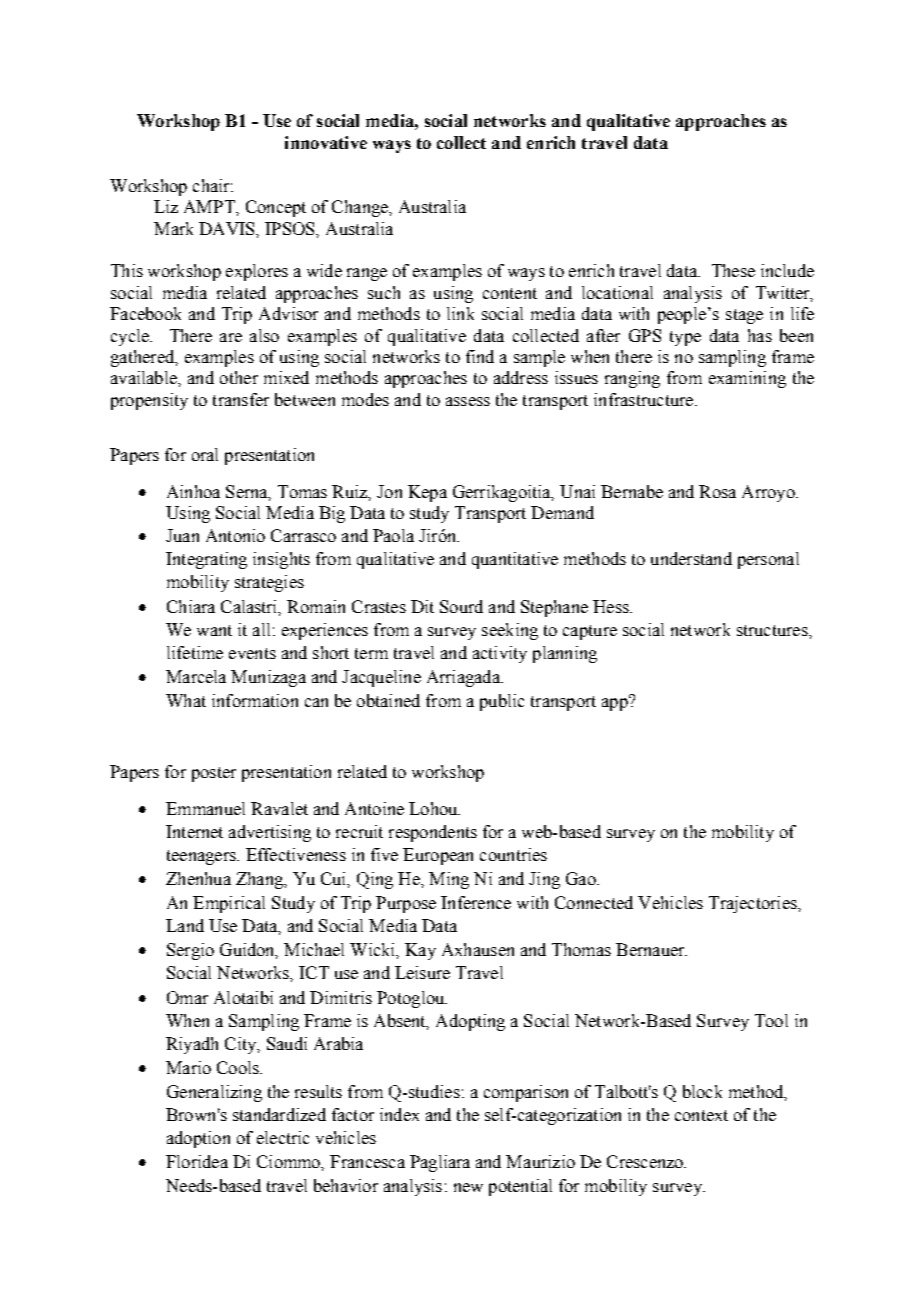  What do you see at coordinates (502, 702) in the document?
I see `public` at bounding box center [502, 702].
